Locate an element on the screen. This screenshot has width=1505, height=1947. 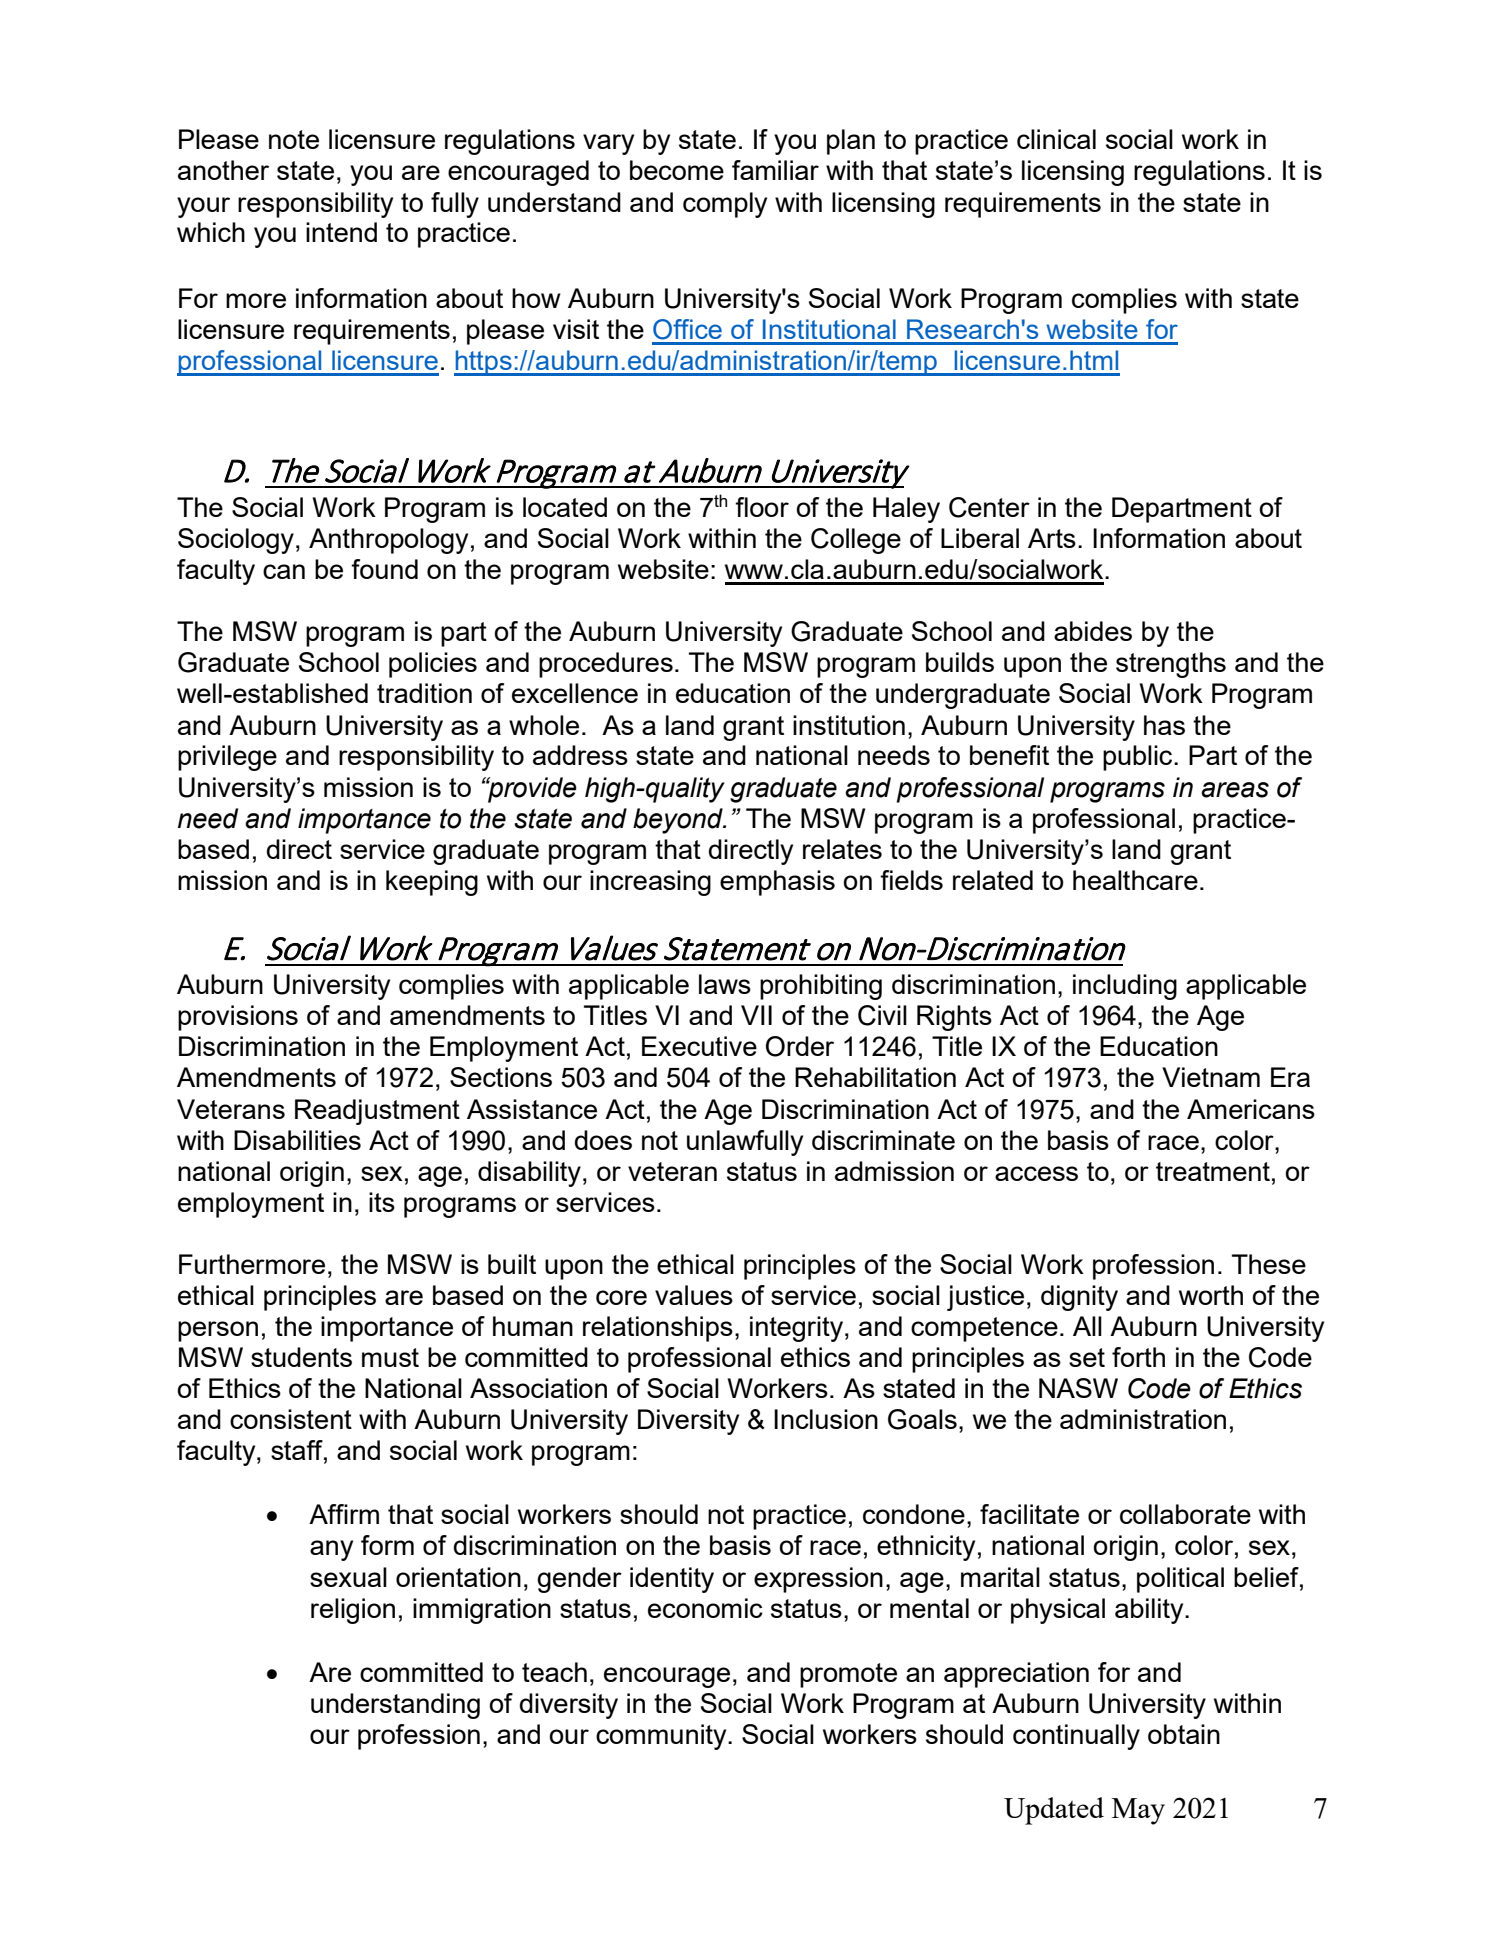
integrity is located at coordinates (796, 1329).
